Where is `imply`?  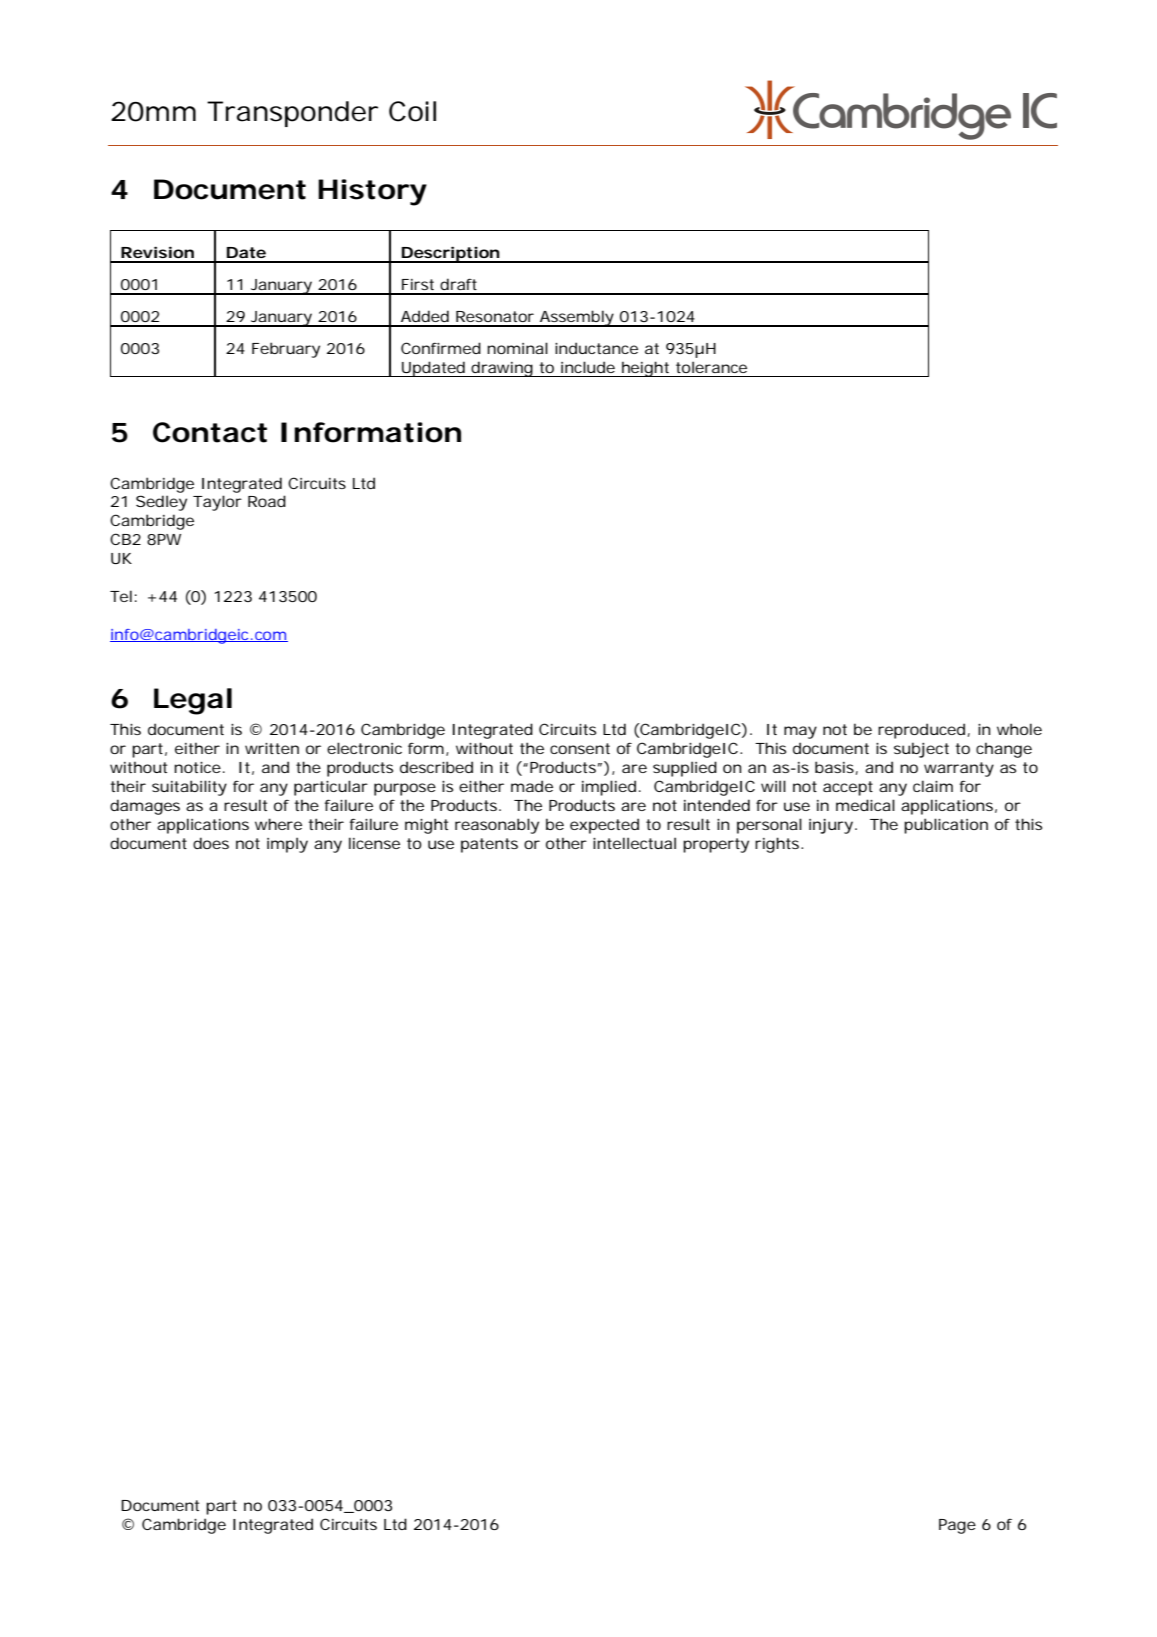 imply is located at coordinates (287, 845).
